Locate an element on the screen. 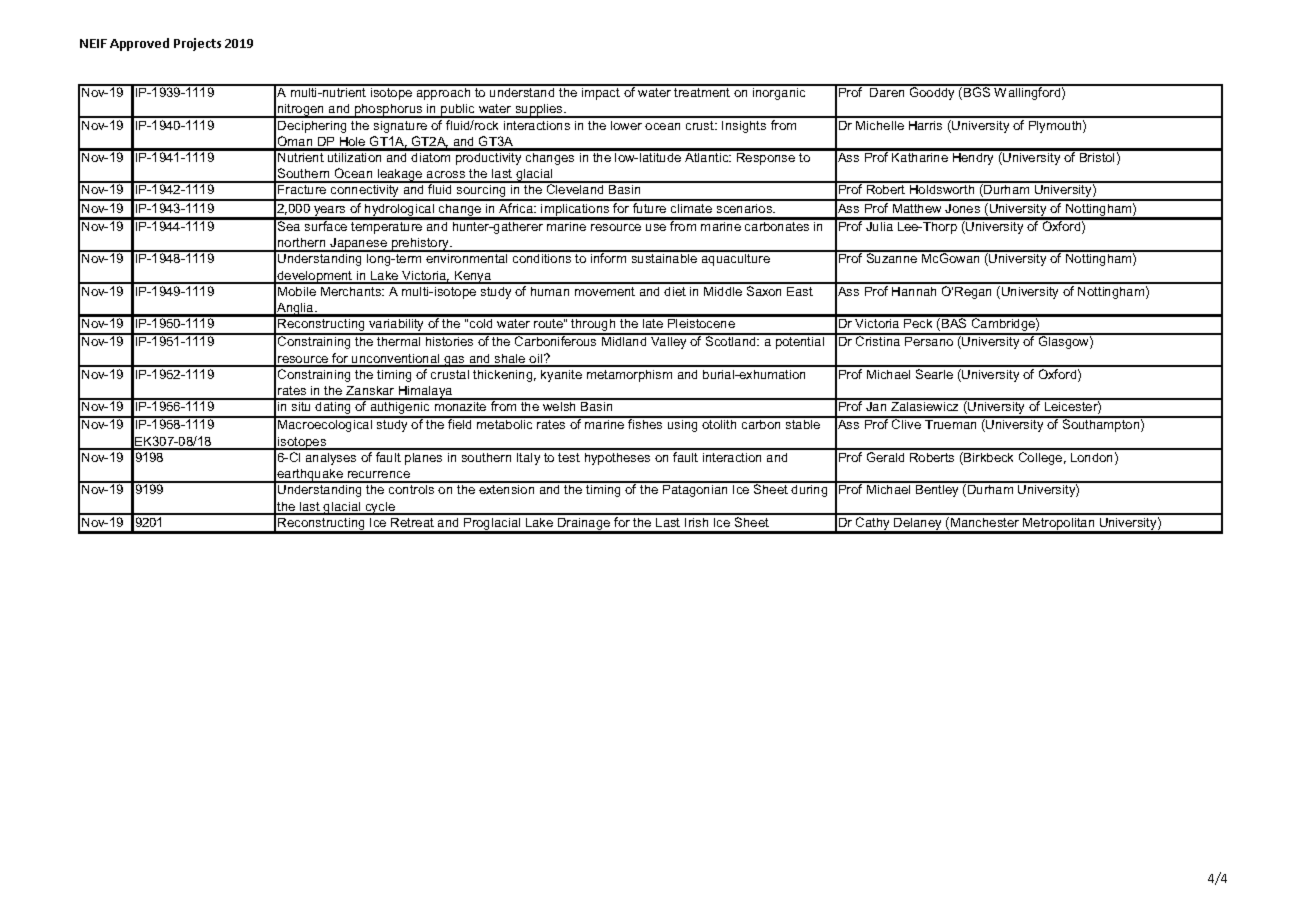 Image resolution: width=1308 pixels, height=924 pixels. earthquake is located at coordinates (310, 476).
